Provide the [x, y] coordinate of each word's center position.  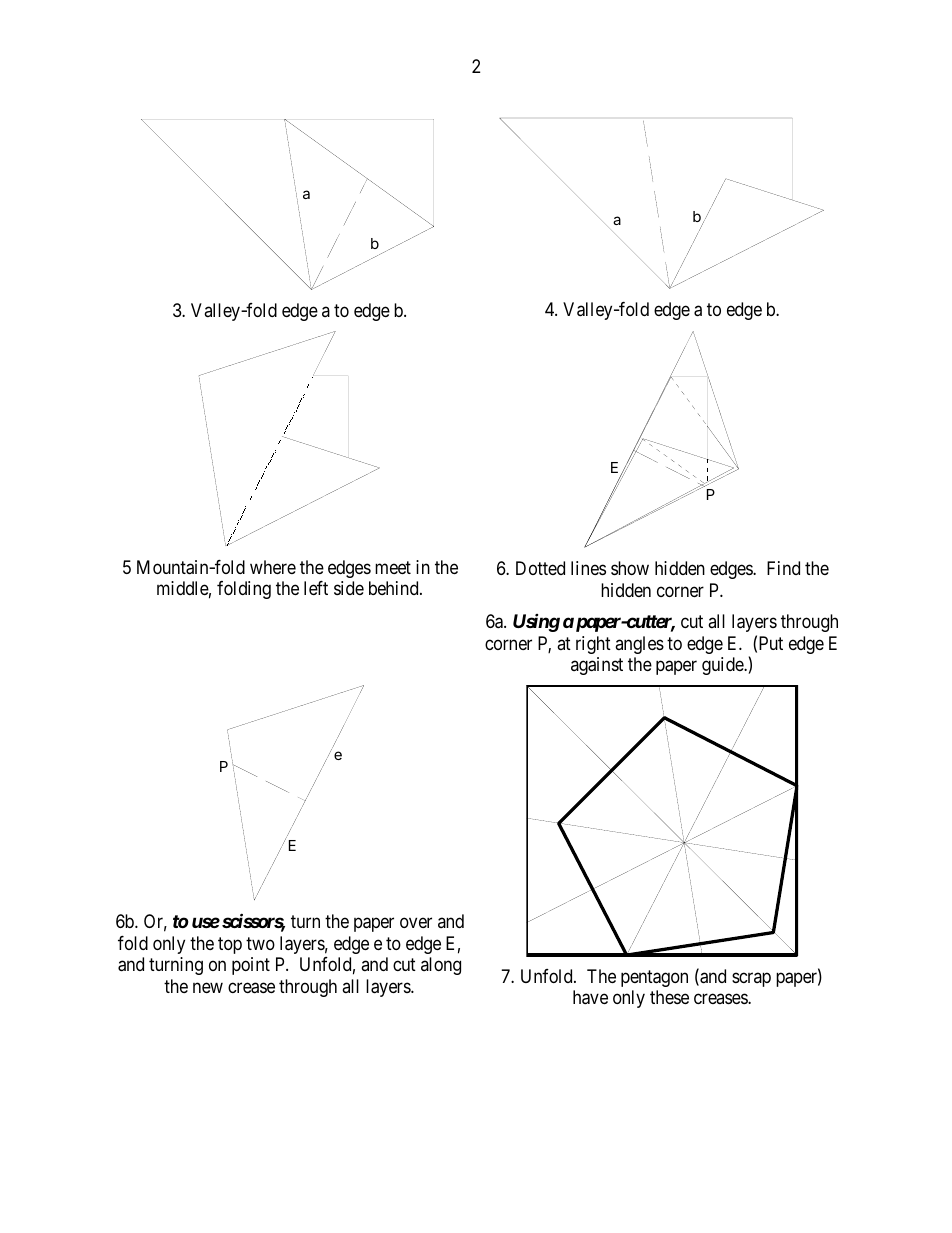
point [251, 966]
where [273, 567]
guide [723, 666]
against [597, 666]
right [593, 645]
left [316, 588]
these [669, 997]
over [416, 922]
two [260, 943]
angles [639, 645]
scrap [751, 979]
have [590, 997]
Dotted [540, 568]
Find [783, 568]
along [441, 966]
